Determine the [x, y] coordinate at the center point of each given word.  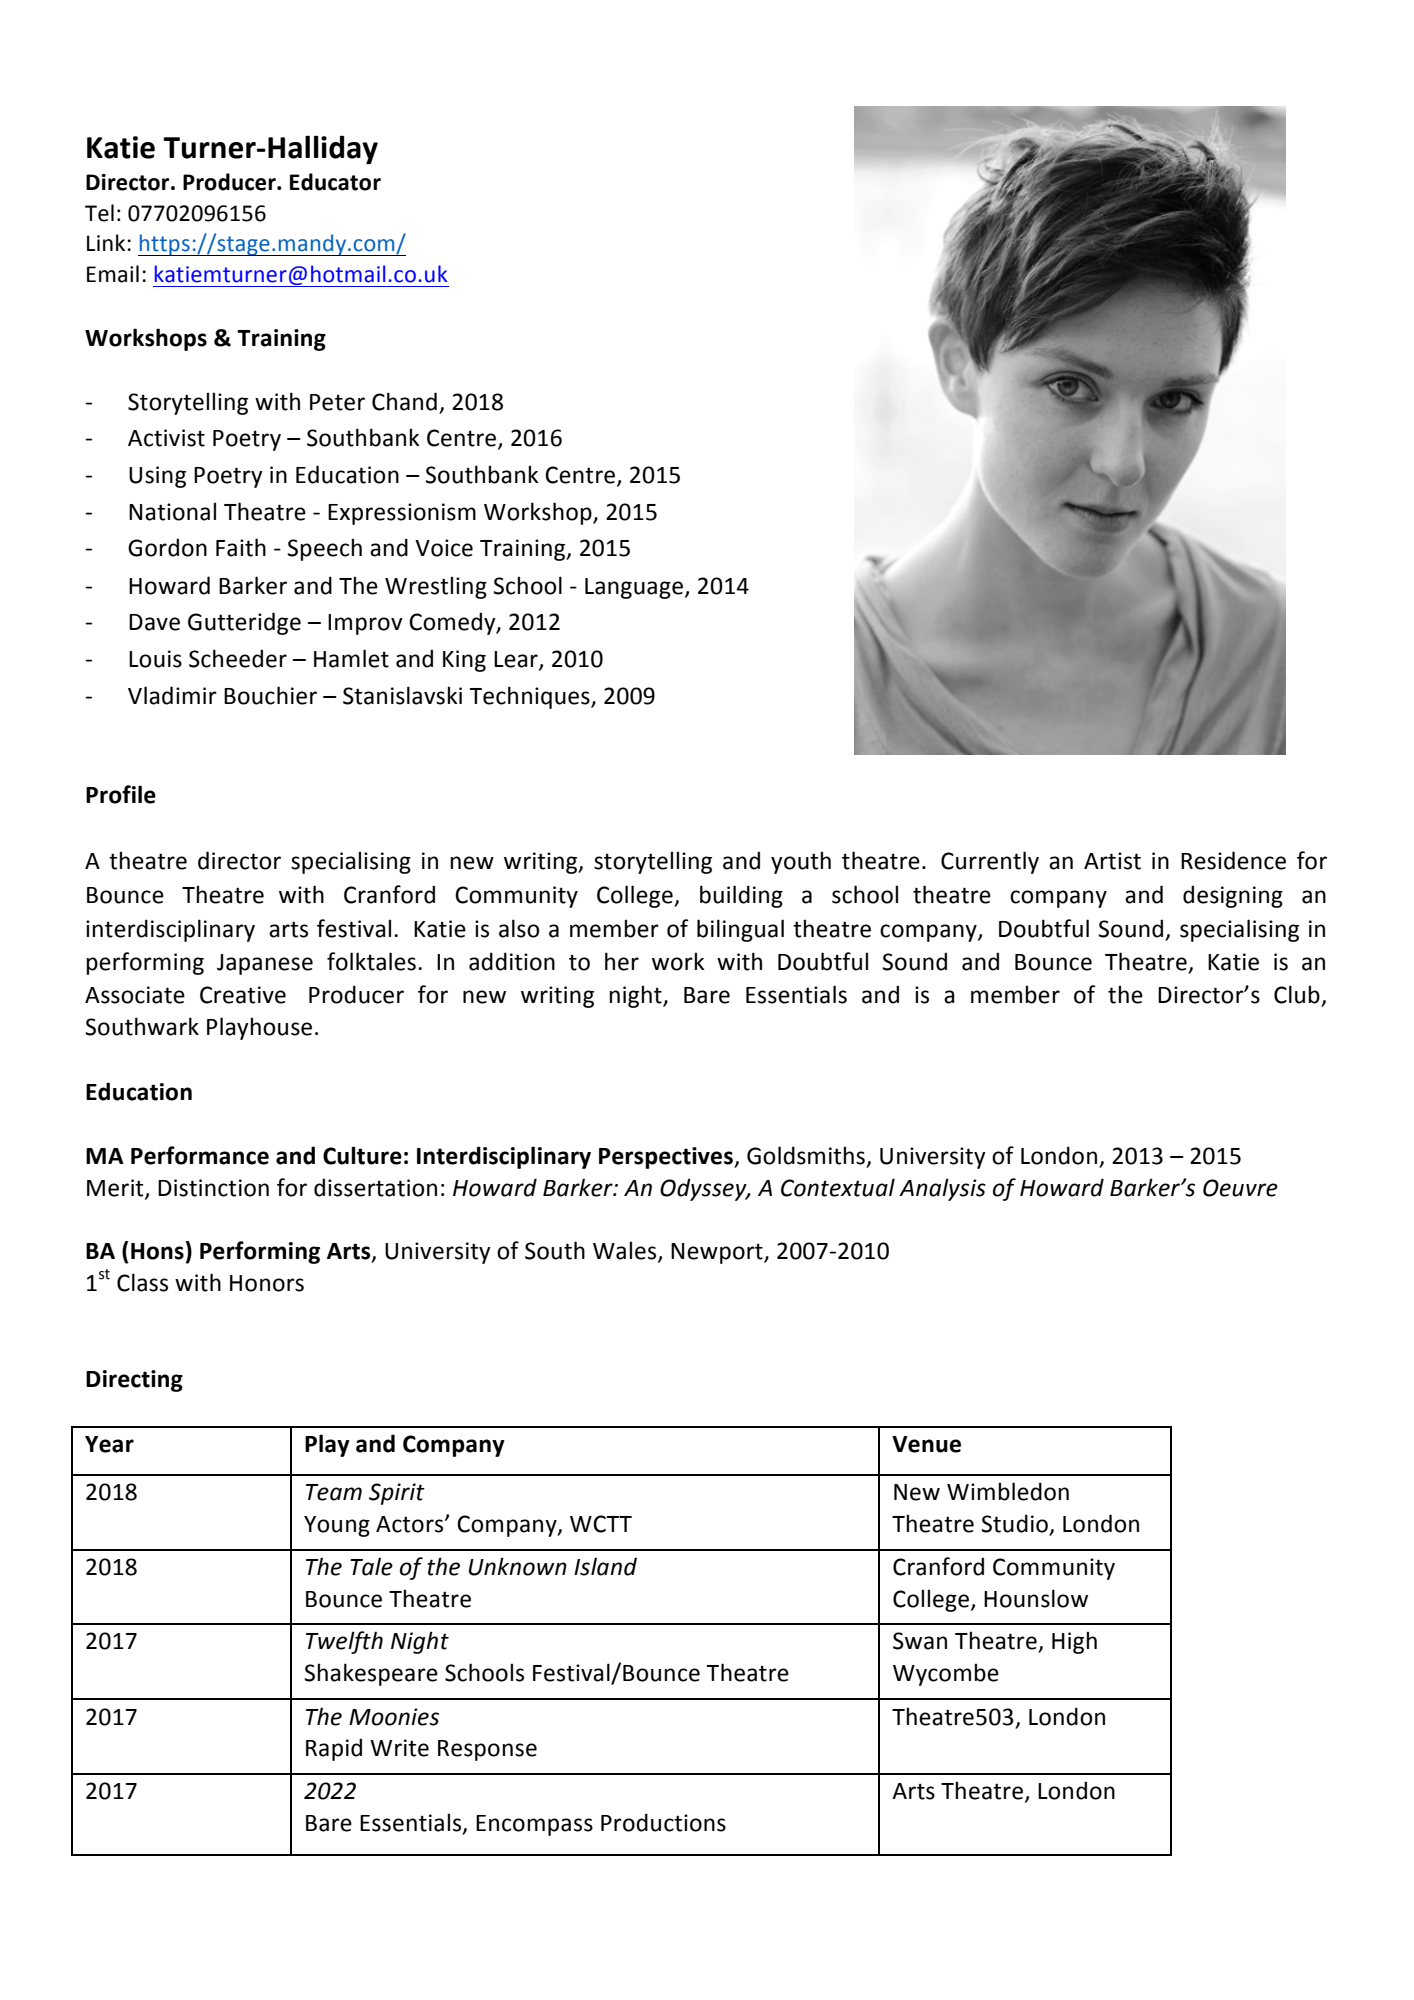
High [1074, 1642]
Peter [337, 402]
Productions [663, 1822]
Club [1298, 995]
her [622, 961]
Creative [243, 995]
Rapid [334, 1749]
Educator [335, 182]
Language [634, 588]
